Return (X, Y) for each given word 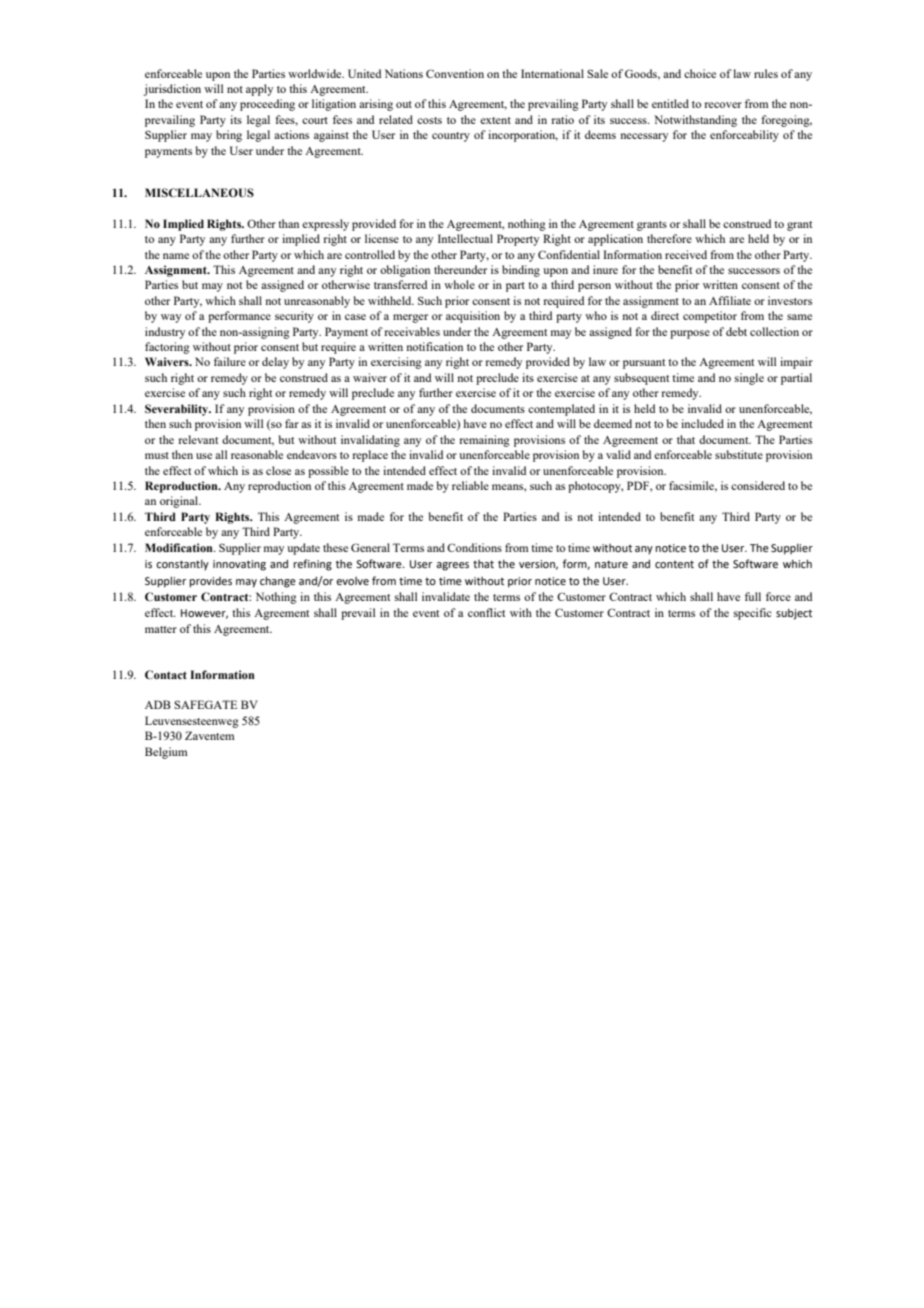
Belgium (166, 753)
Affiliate (730, 300)
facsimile (693, 486)
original (180, 502)
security (294, 317)
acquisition (473, 317)
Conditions (474, 547)
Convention (455, 73)
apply (259, 90)
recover (723, 105)
